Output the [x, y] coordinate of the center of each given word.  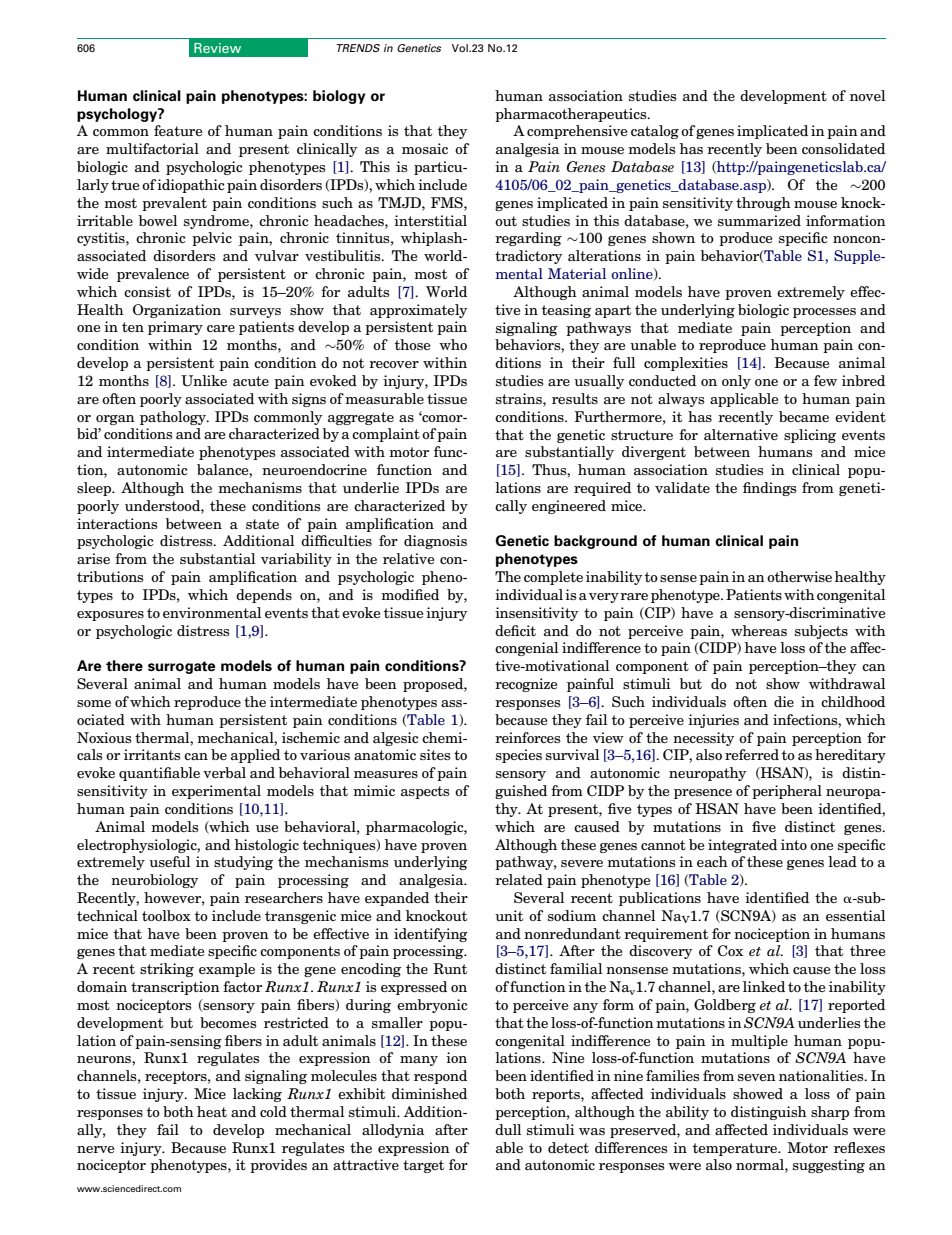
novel [867, 95]
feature [178, 130]
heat [212, 1111]
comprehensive [577, 132]
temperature [736, 1149]
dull [508, 1129]
